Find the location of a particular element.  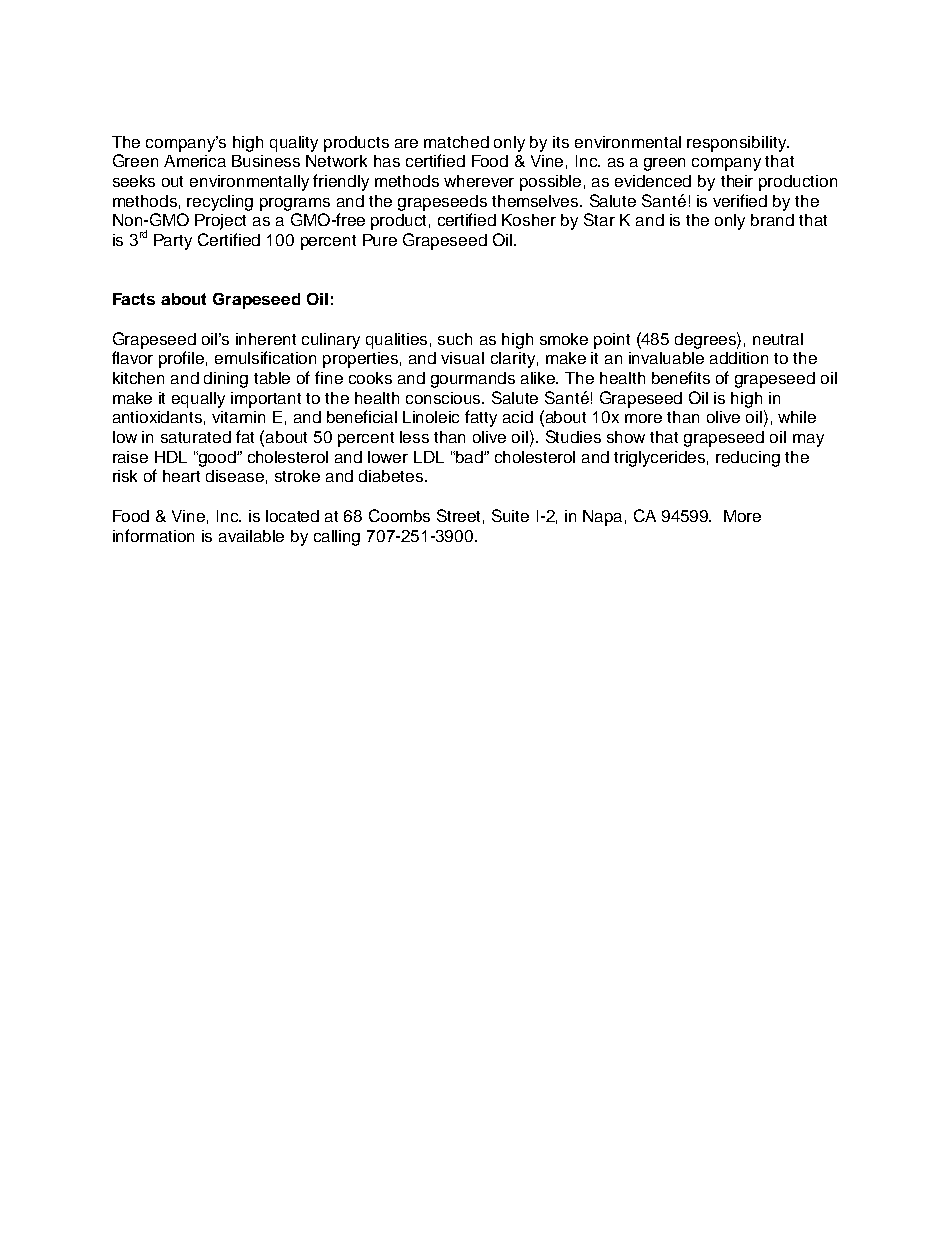

Suite is located at coordinates (510, 515).
